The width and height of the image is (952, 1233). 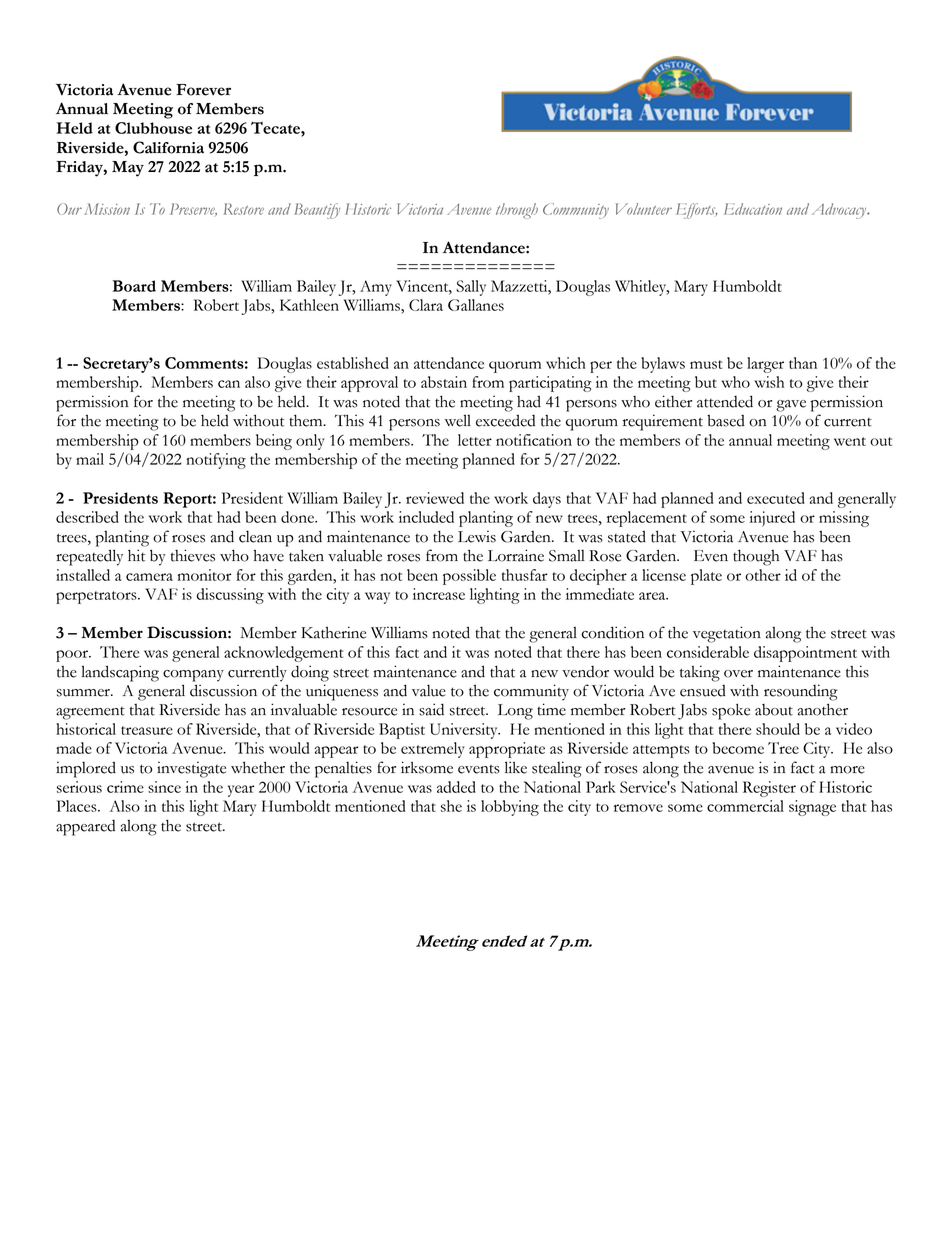 What do you see at coordinates (193, 555) in the image?
I see `thieves` at bounding box center [193, 555].
